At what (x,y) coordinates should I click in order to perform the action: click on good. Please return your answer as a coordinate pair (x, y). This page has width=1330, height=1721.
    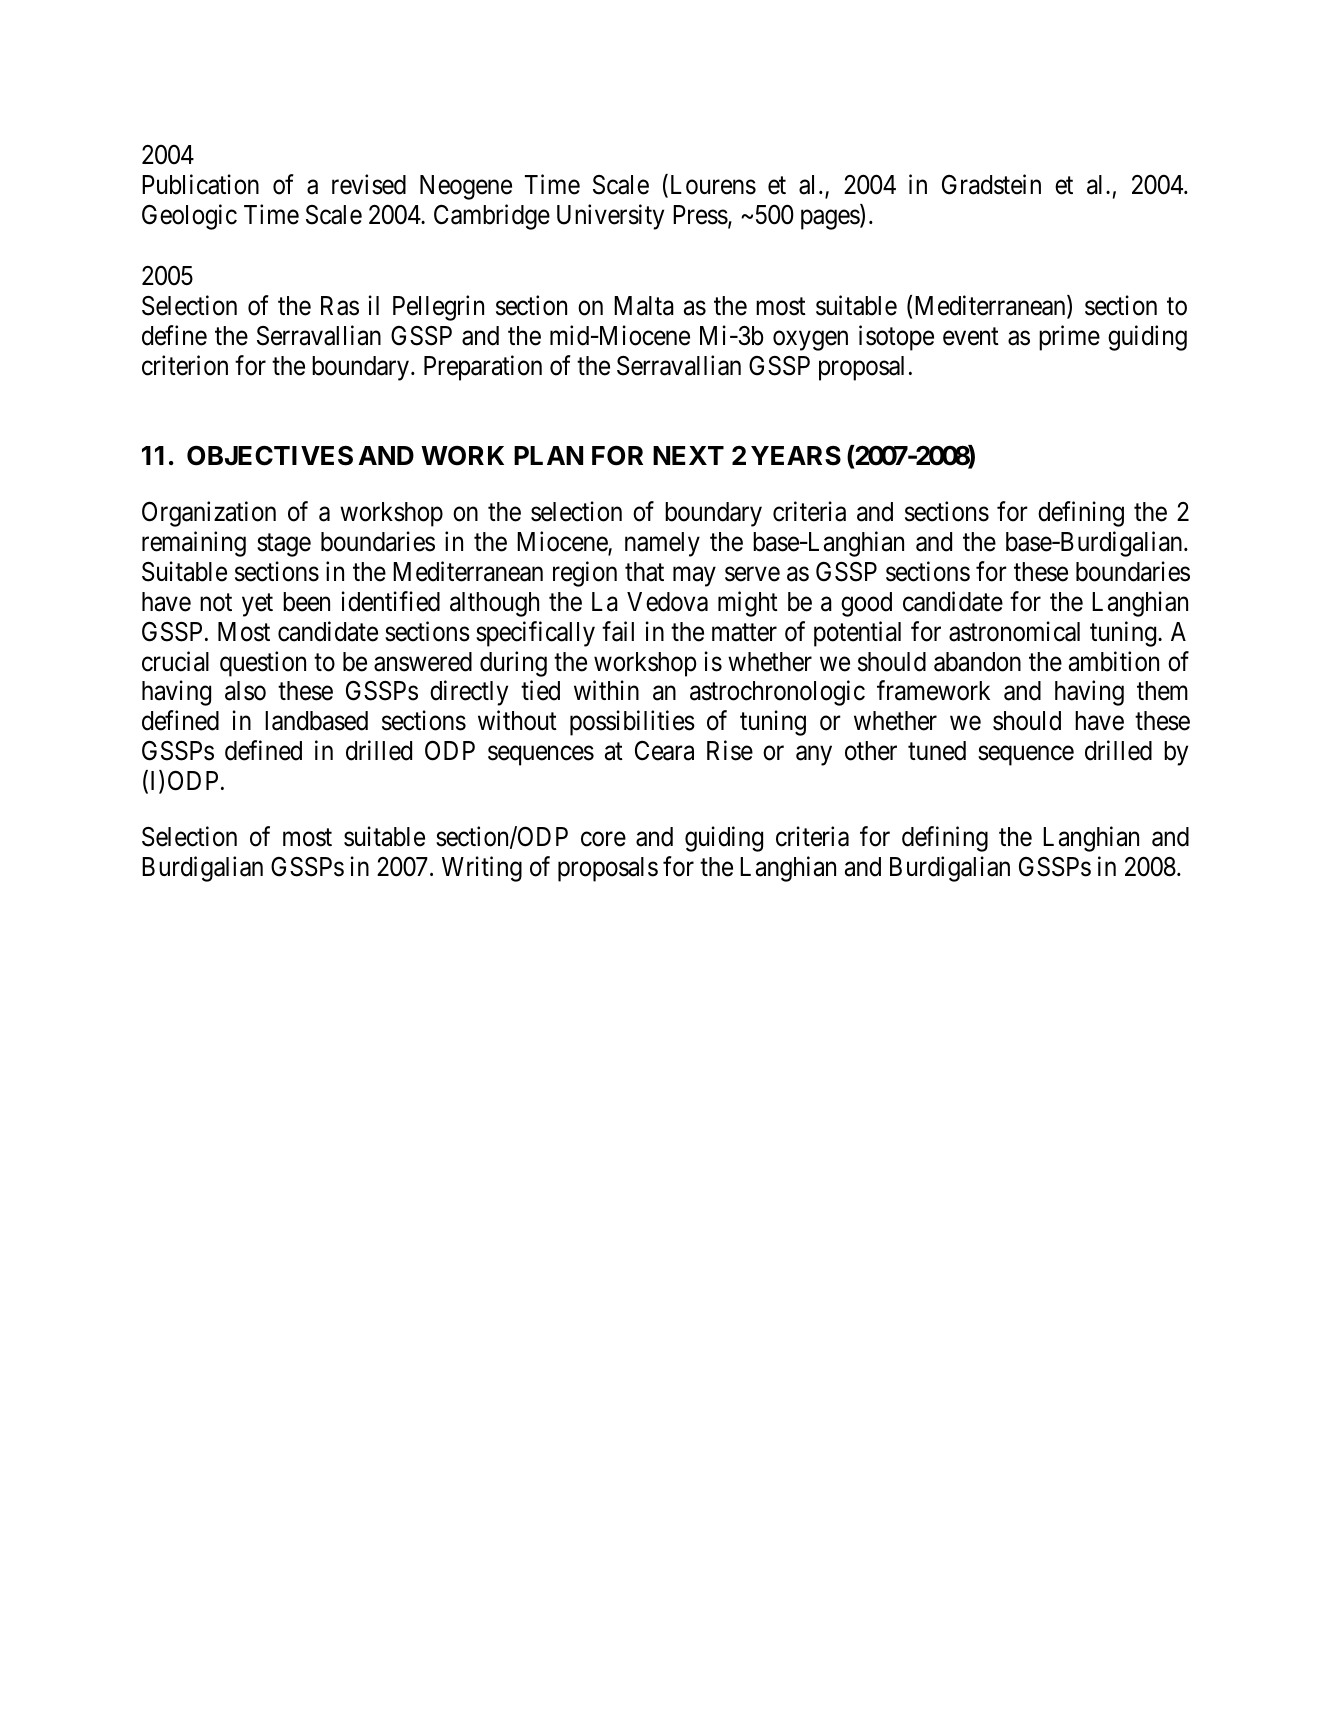
    Looking at the image, I should click on (866, 604).
